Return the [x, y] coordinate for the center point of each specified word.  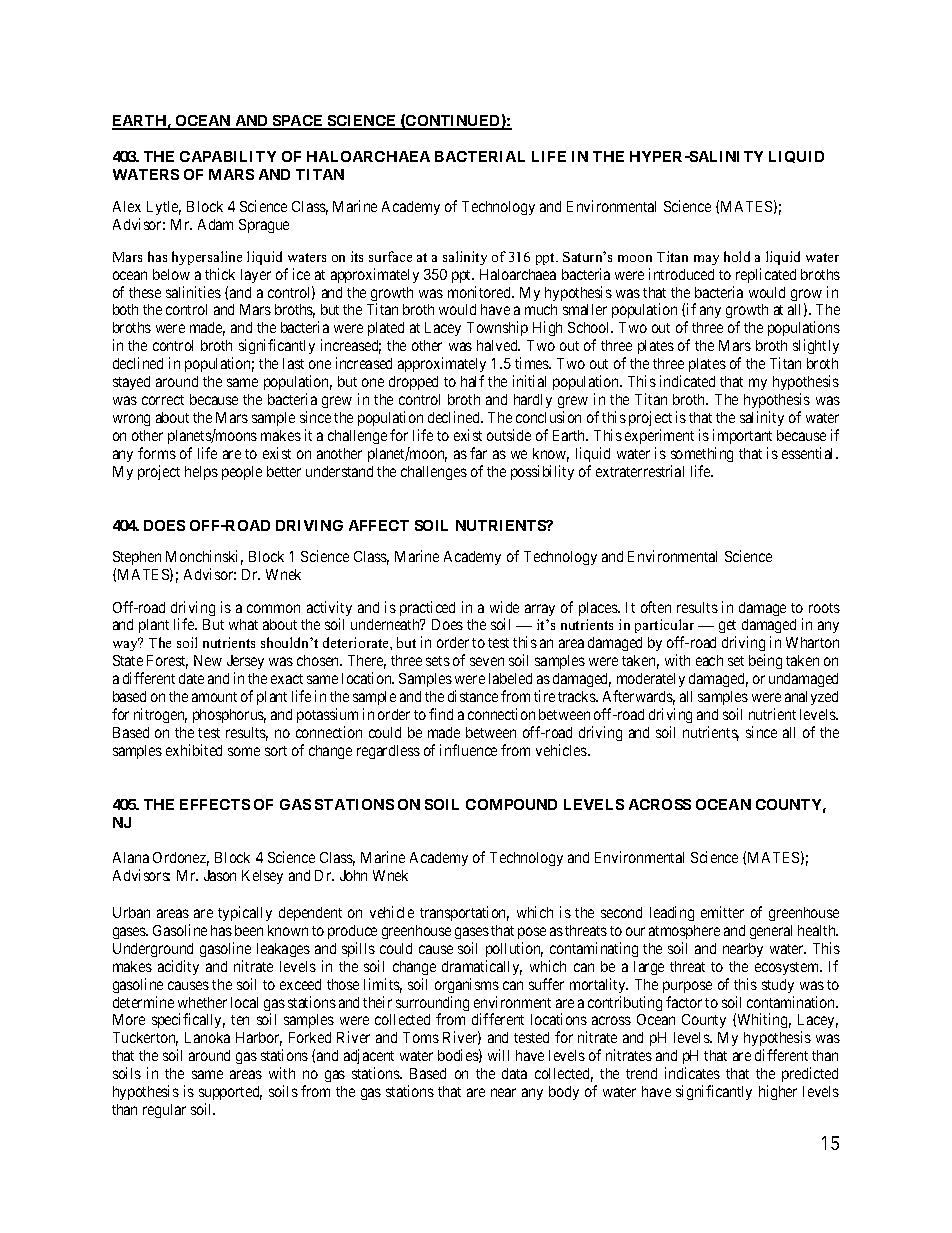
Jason [220, 875]
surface [390, 256]
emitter [722, 912]
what [243, 624]
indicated [687, 381]
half [472, 381]
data [514, 1073]
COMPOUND [511, 804]
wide [504, 607]
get [727, 628]
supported [230, 1095]
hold [737, 256]
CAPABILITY [228, 156]
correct [163, 400]
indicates [692, 1073]
